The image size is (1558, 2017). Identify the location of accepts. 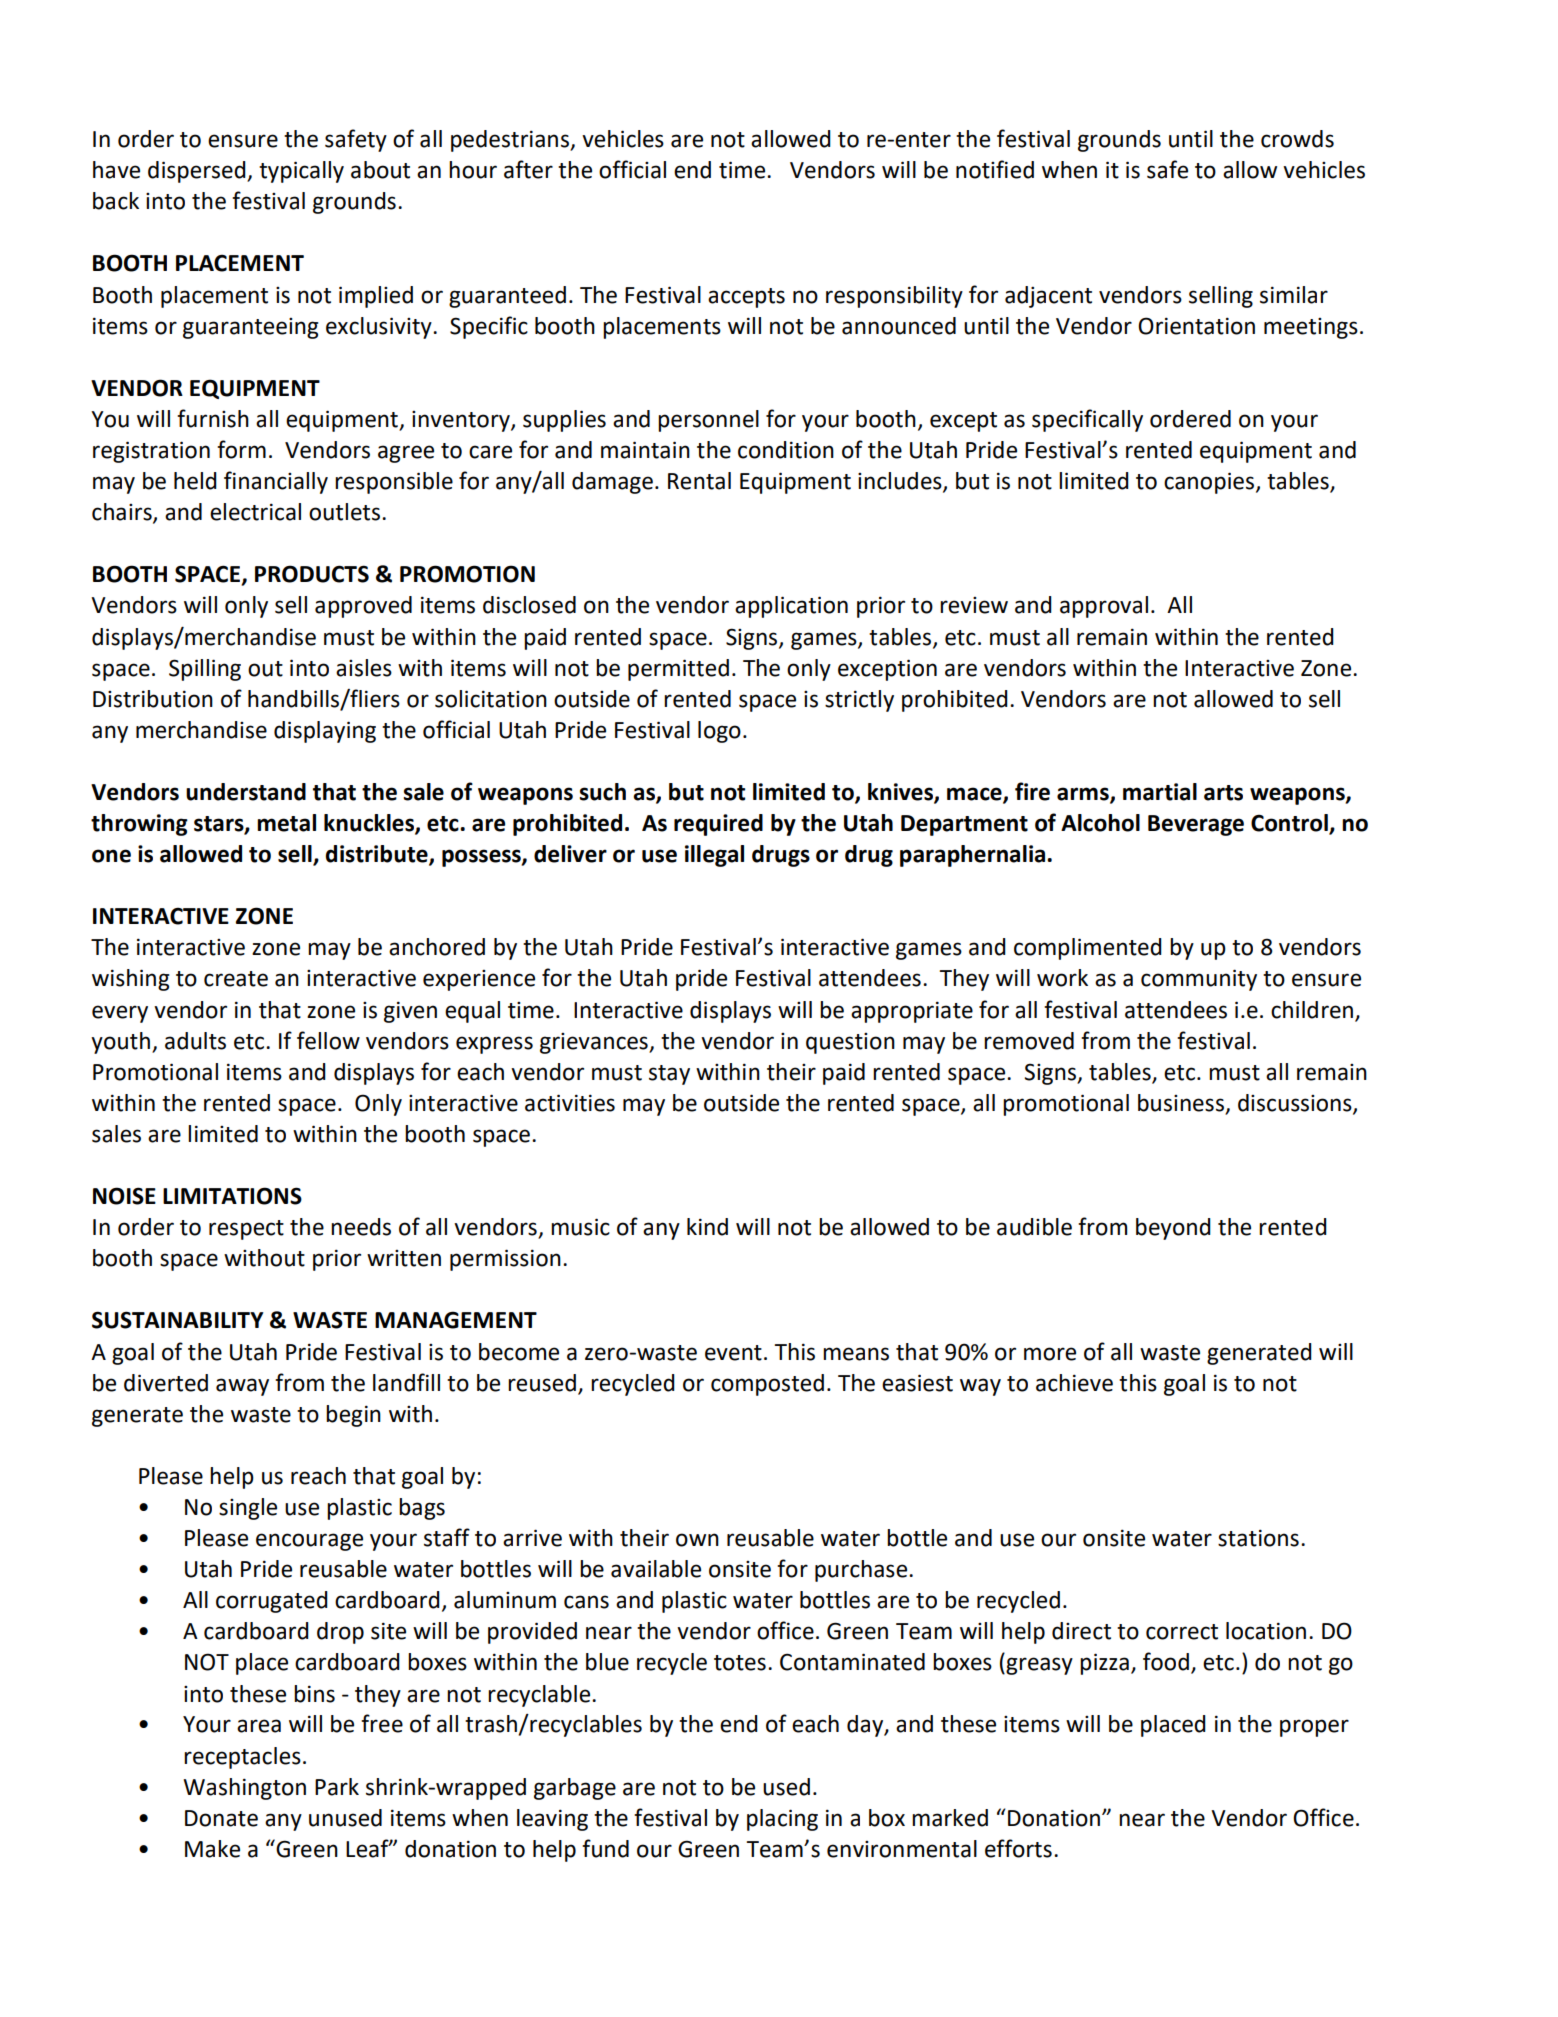
(746, 298).
